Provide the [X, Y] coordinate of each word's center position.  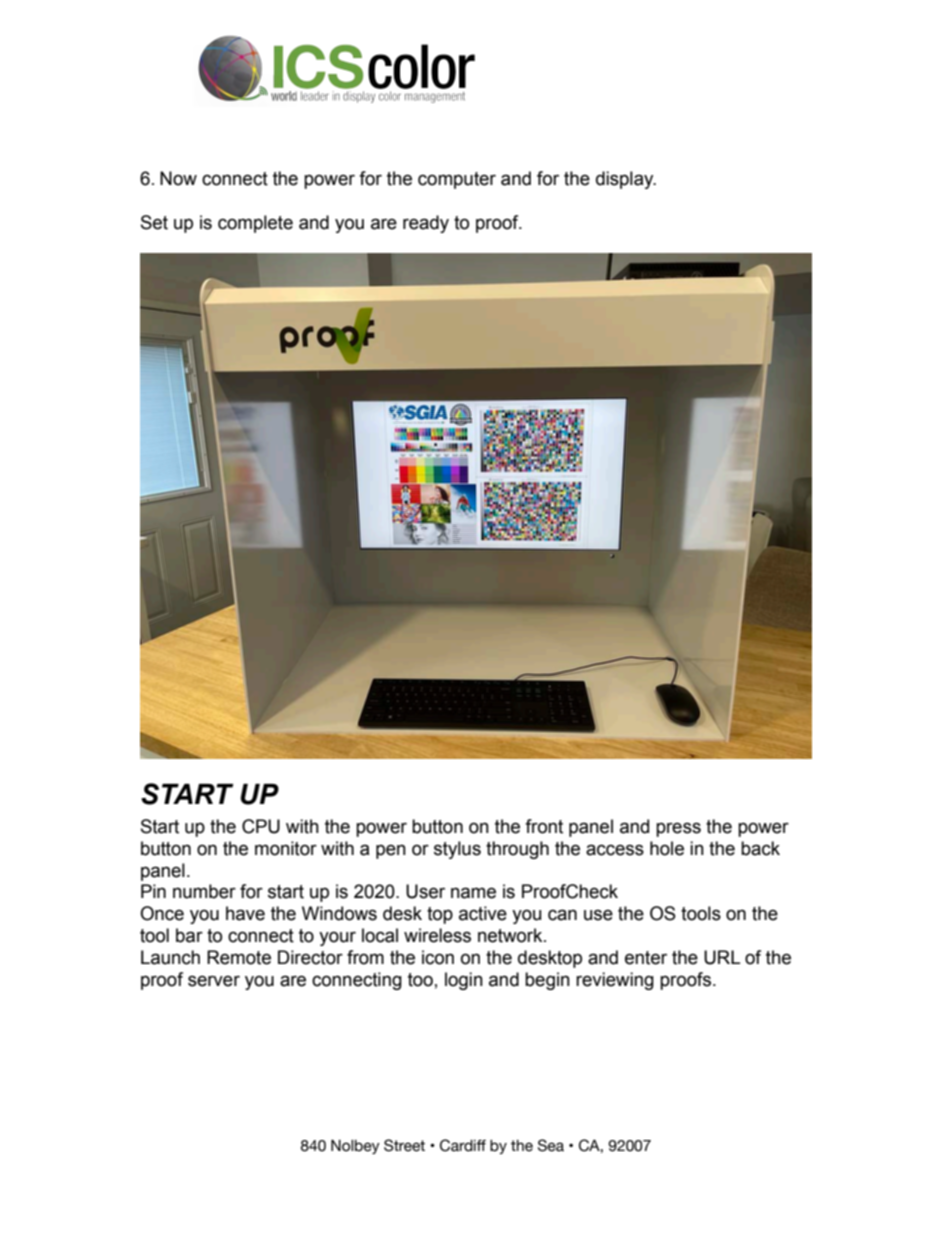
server [214, 981]
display [626, 180]
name [473, 893]
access [615, 850]
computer [457, 180]
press [678, 829]
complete [255, 224]
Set [154, 222]
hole [667, 848]
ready [426, 224]
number [204, 891]
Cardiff [463, 1145]
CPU [261, 826]
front [544, 826]
